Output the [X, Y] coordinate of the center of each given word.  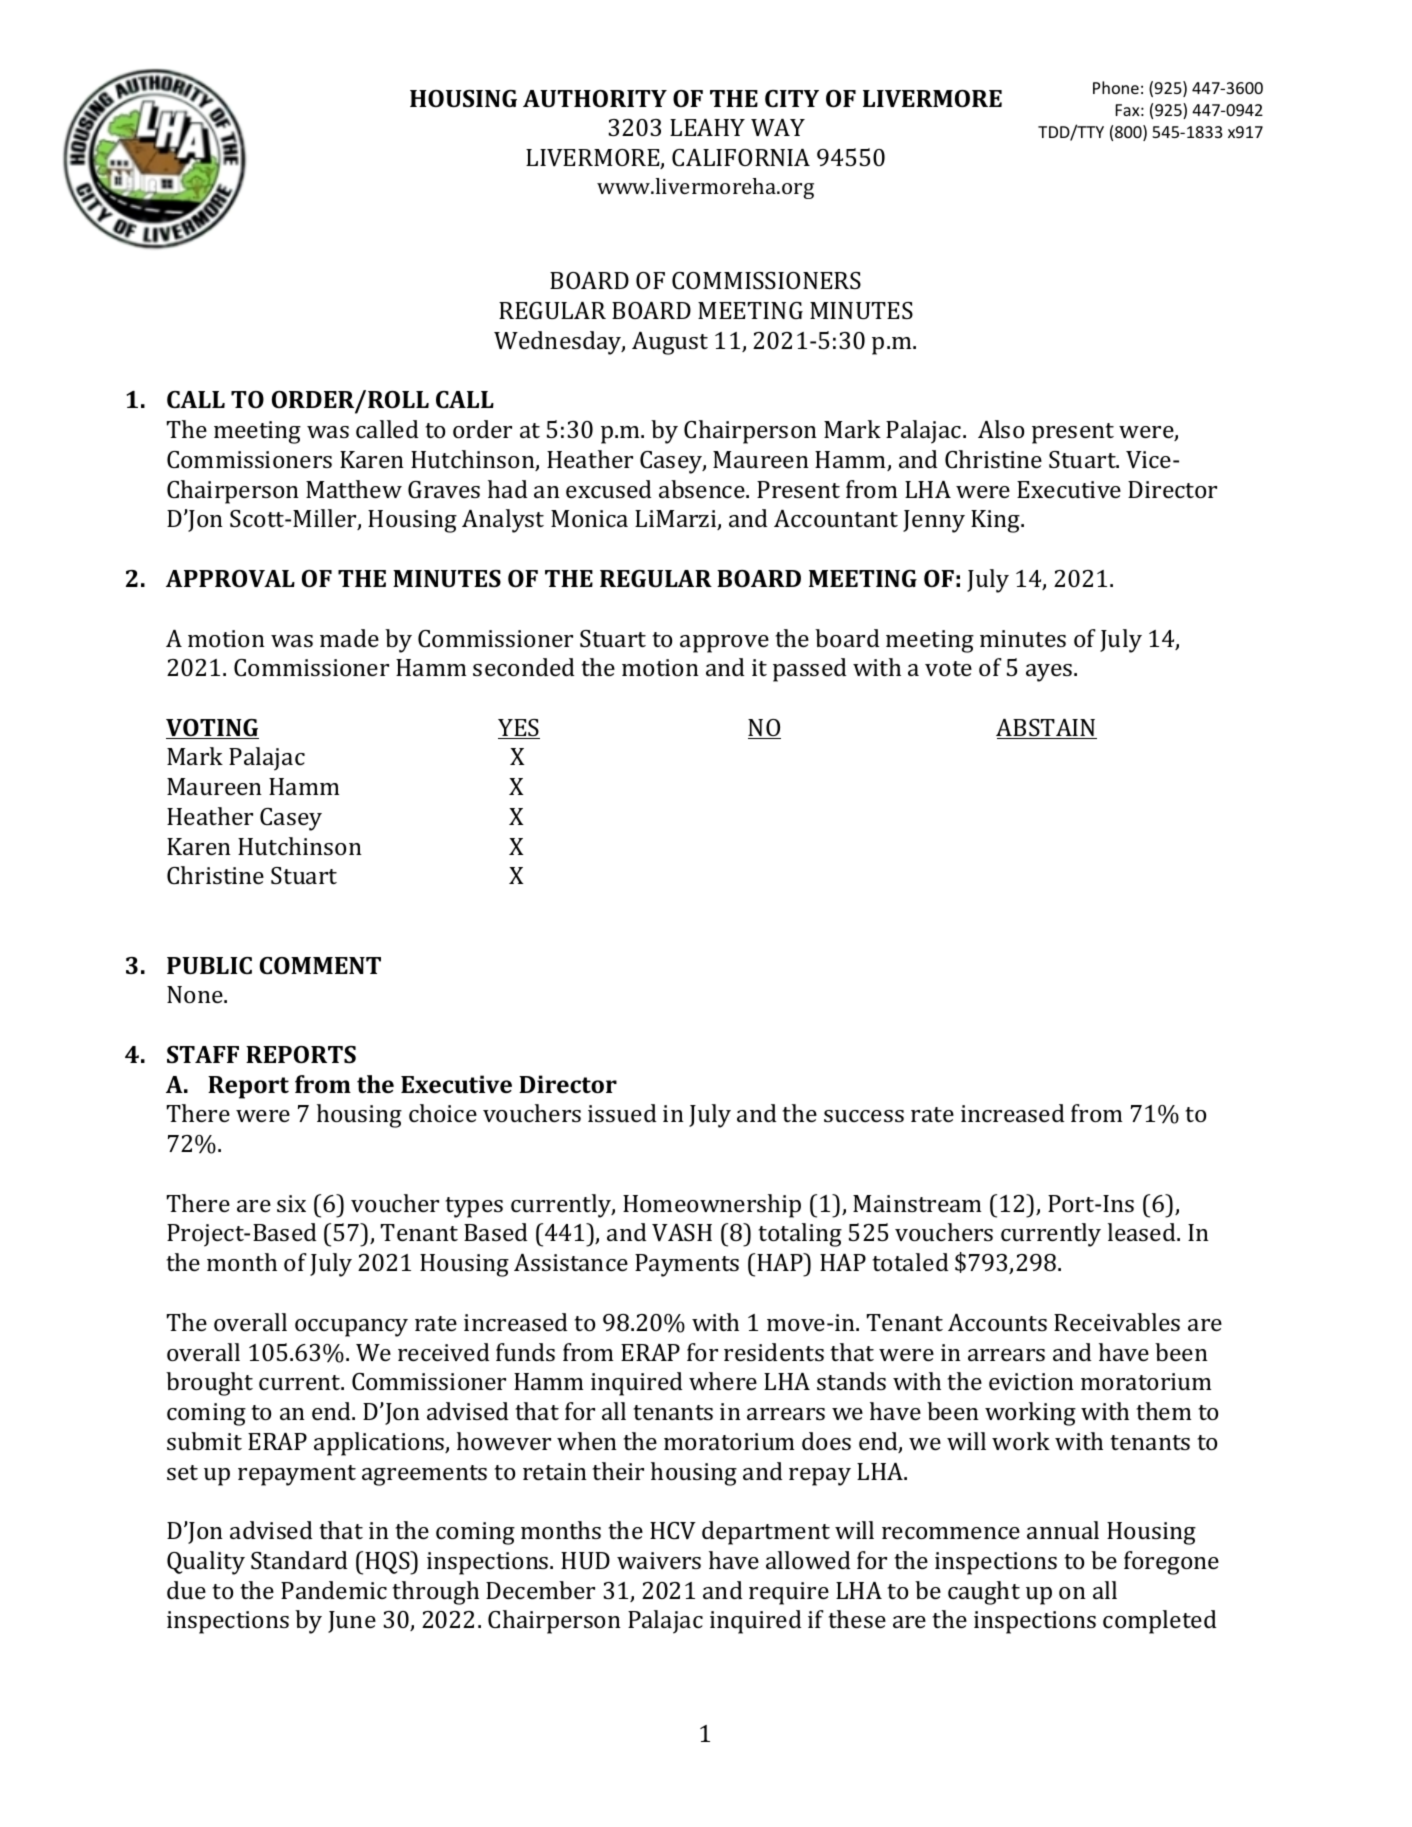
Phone [1116, 87]
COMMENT [320, 965]
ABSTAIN [1046, 729]
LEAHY [707, 127]
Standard [299, 1560]
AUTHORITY [595, 98]
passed [810, 670]
